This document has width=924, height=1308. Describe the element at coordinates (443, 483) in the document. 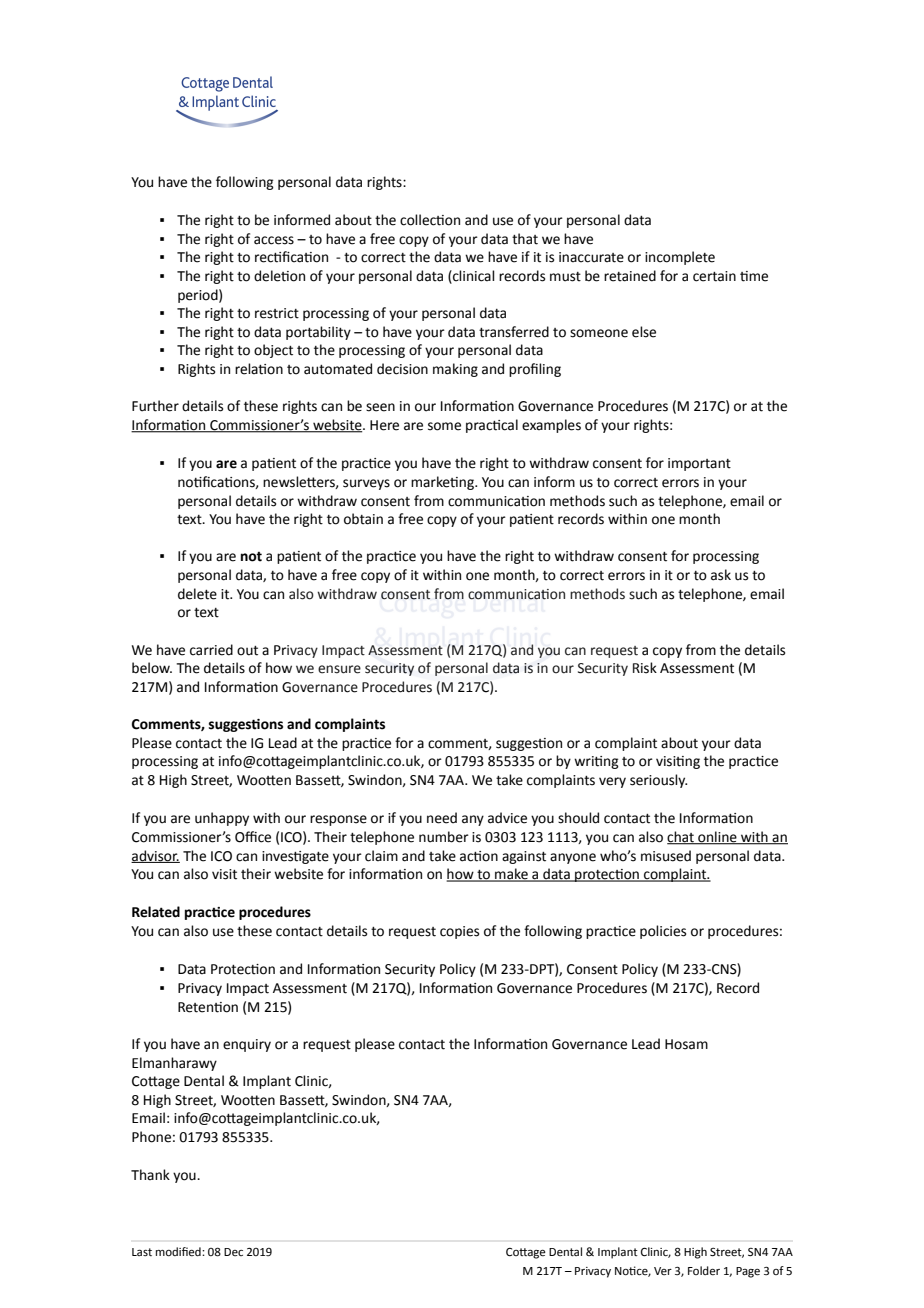

I see `marketing` at that location.
